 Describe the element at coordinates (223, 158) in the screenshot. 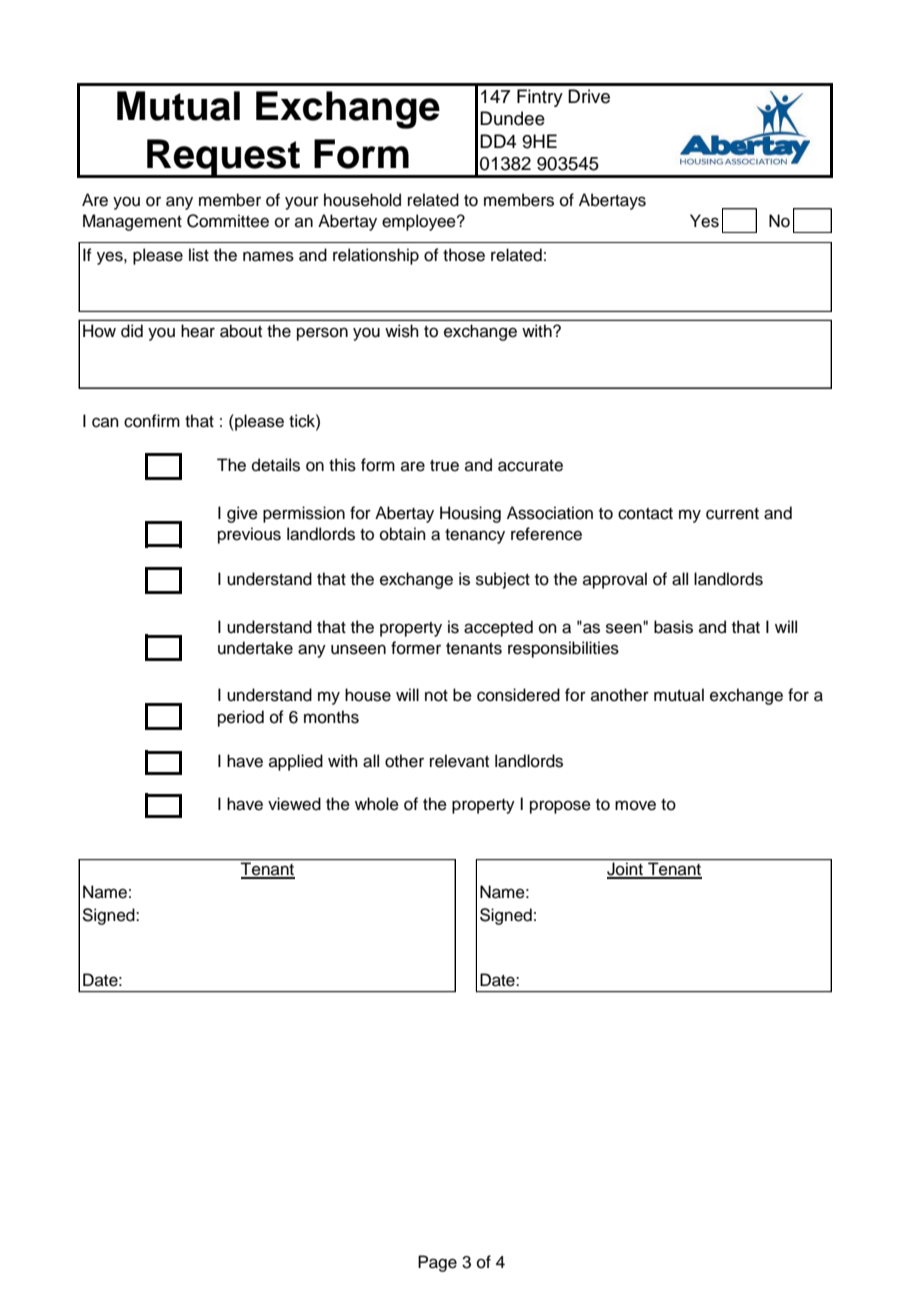

I see `Request` at that location.
